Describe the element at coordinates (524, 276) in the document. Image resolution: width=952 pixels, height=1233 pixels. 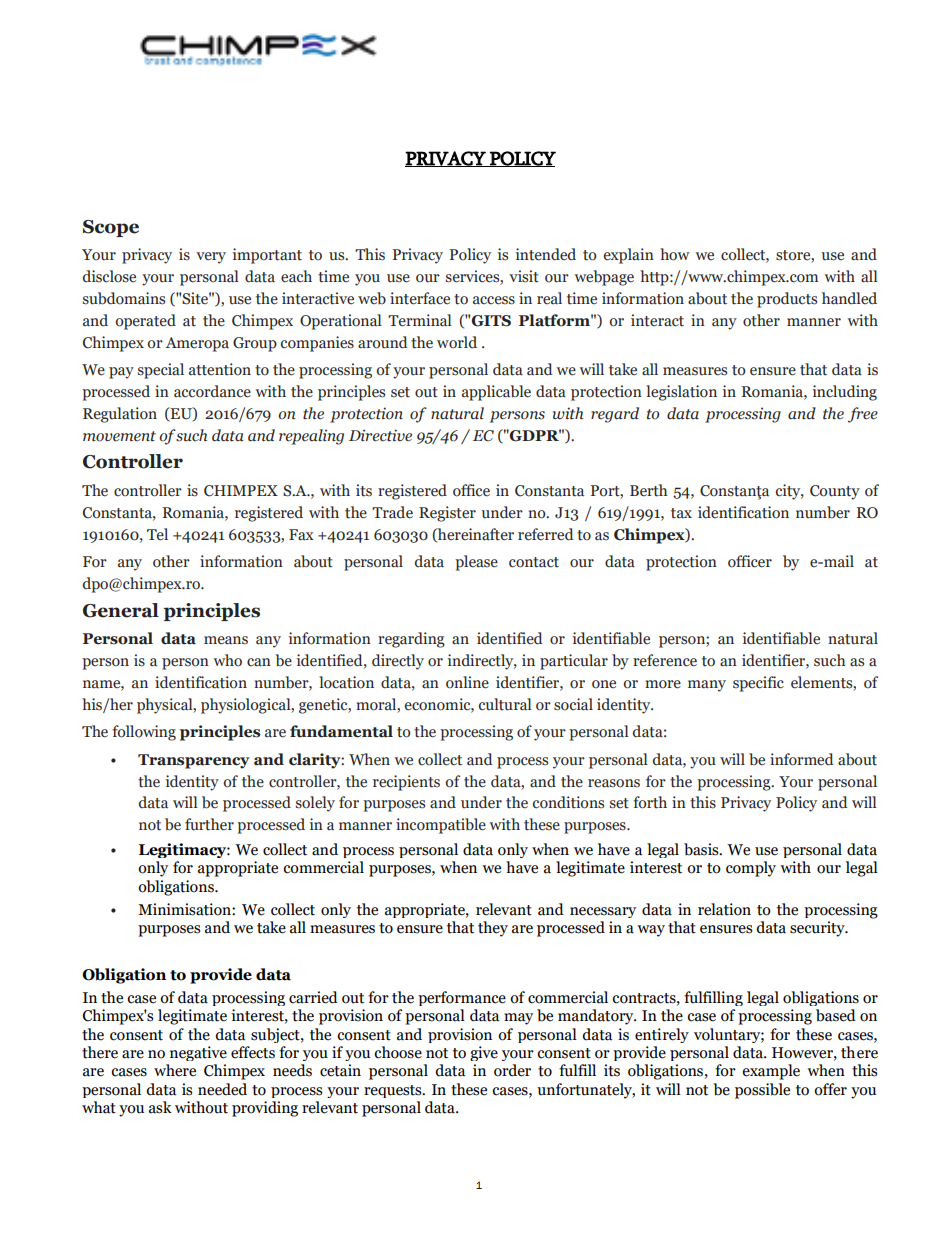
I see `visit` at that location.
